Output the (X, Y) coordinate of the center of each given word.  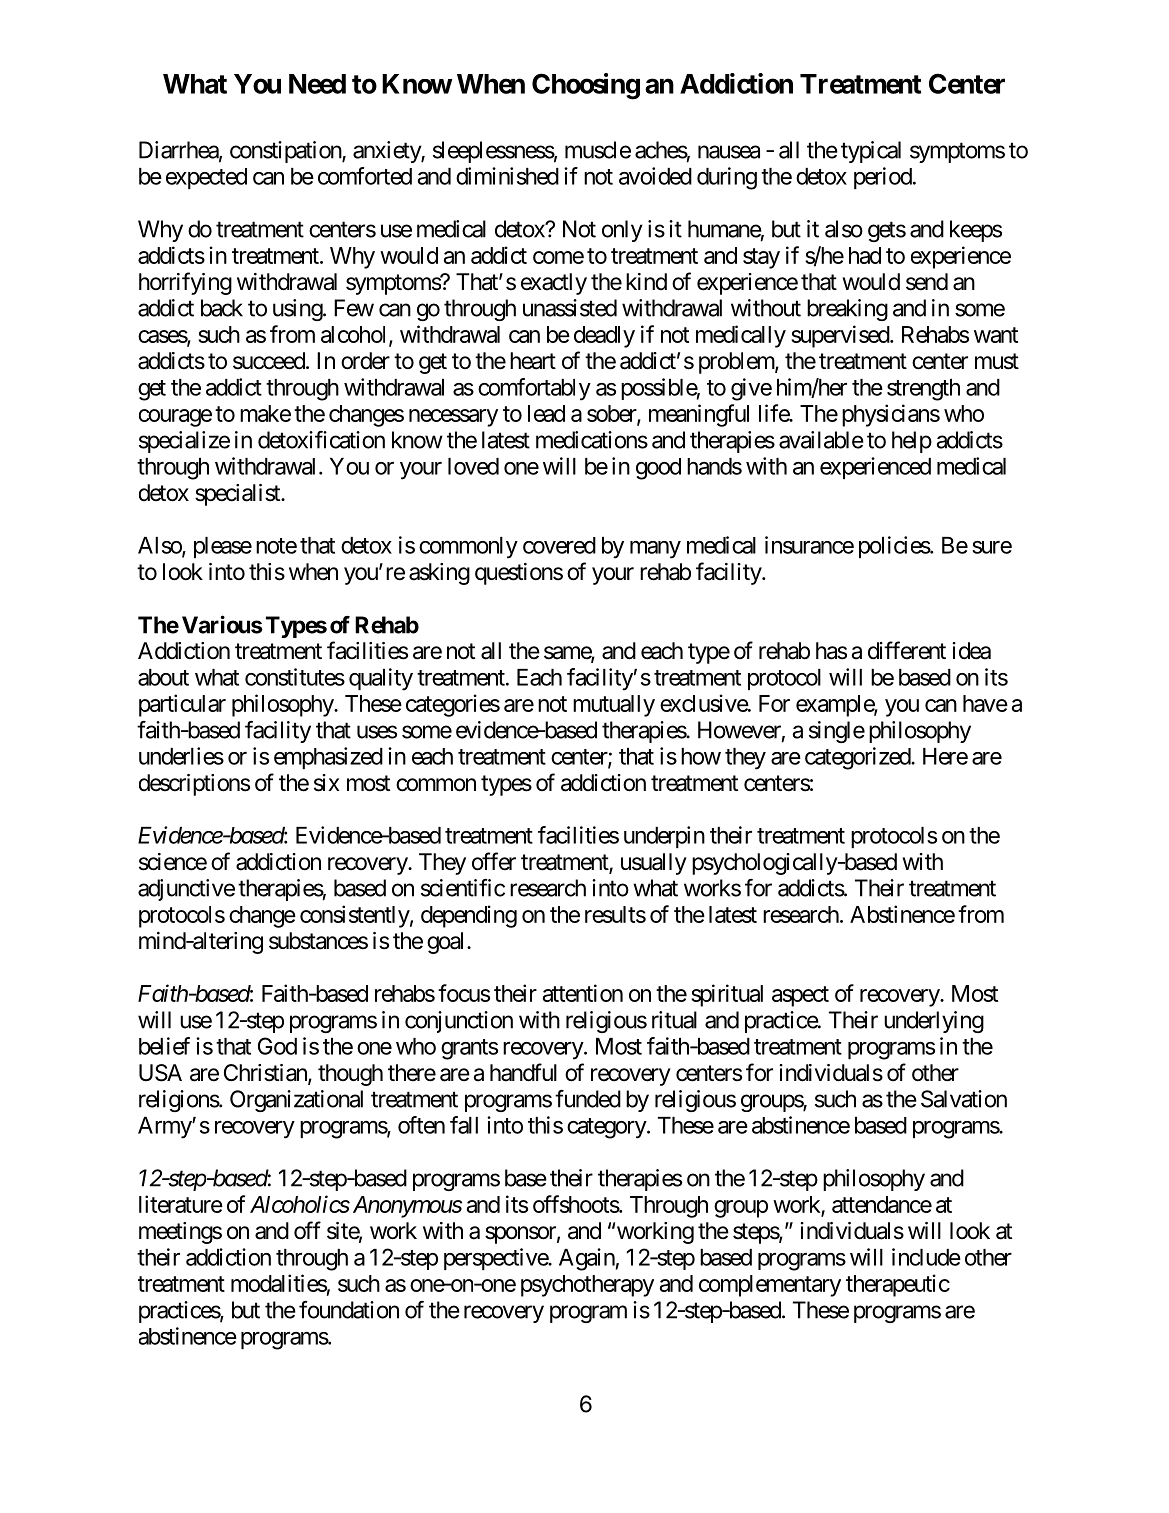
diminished (507, 176)
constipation (286, 152)
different (907, 650)
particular (182, 705)
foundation (349, 1310)
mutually (614, 706)
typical (871, 152)
